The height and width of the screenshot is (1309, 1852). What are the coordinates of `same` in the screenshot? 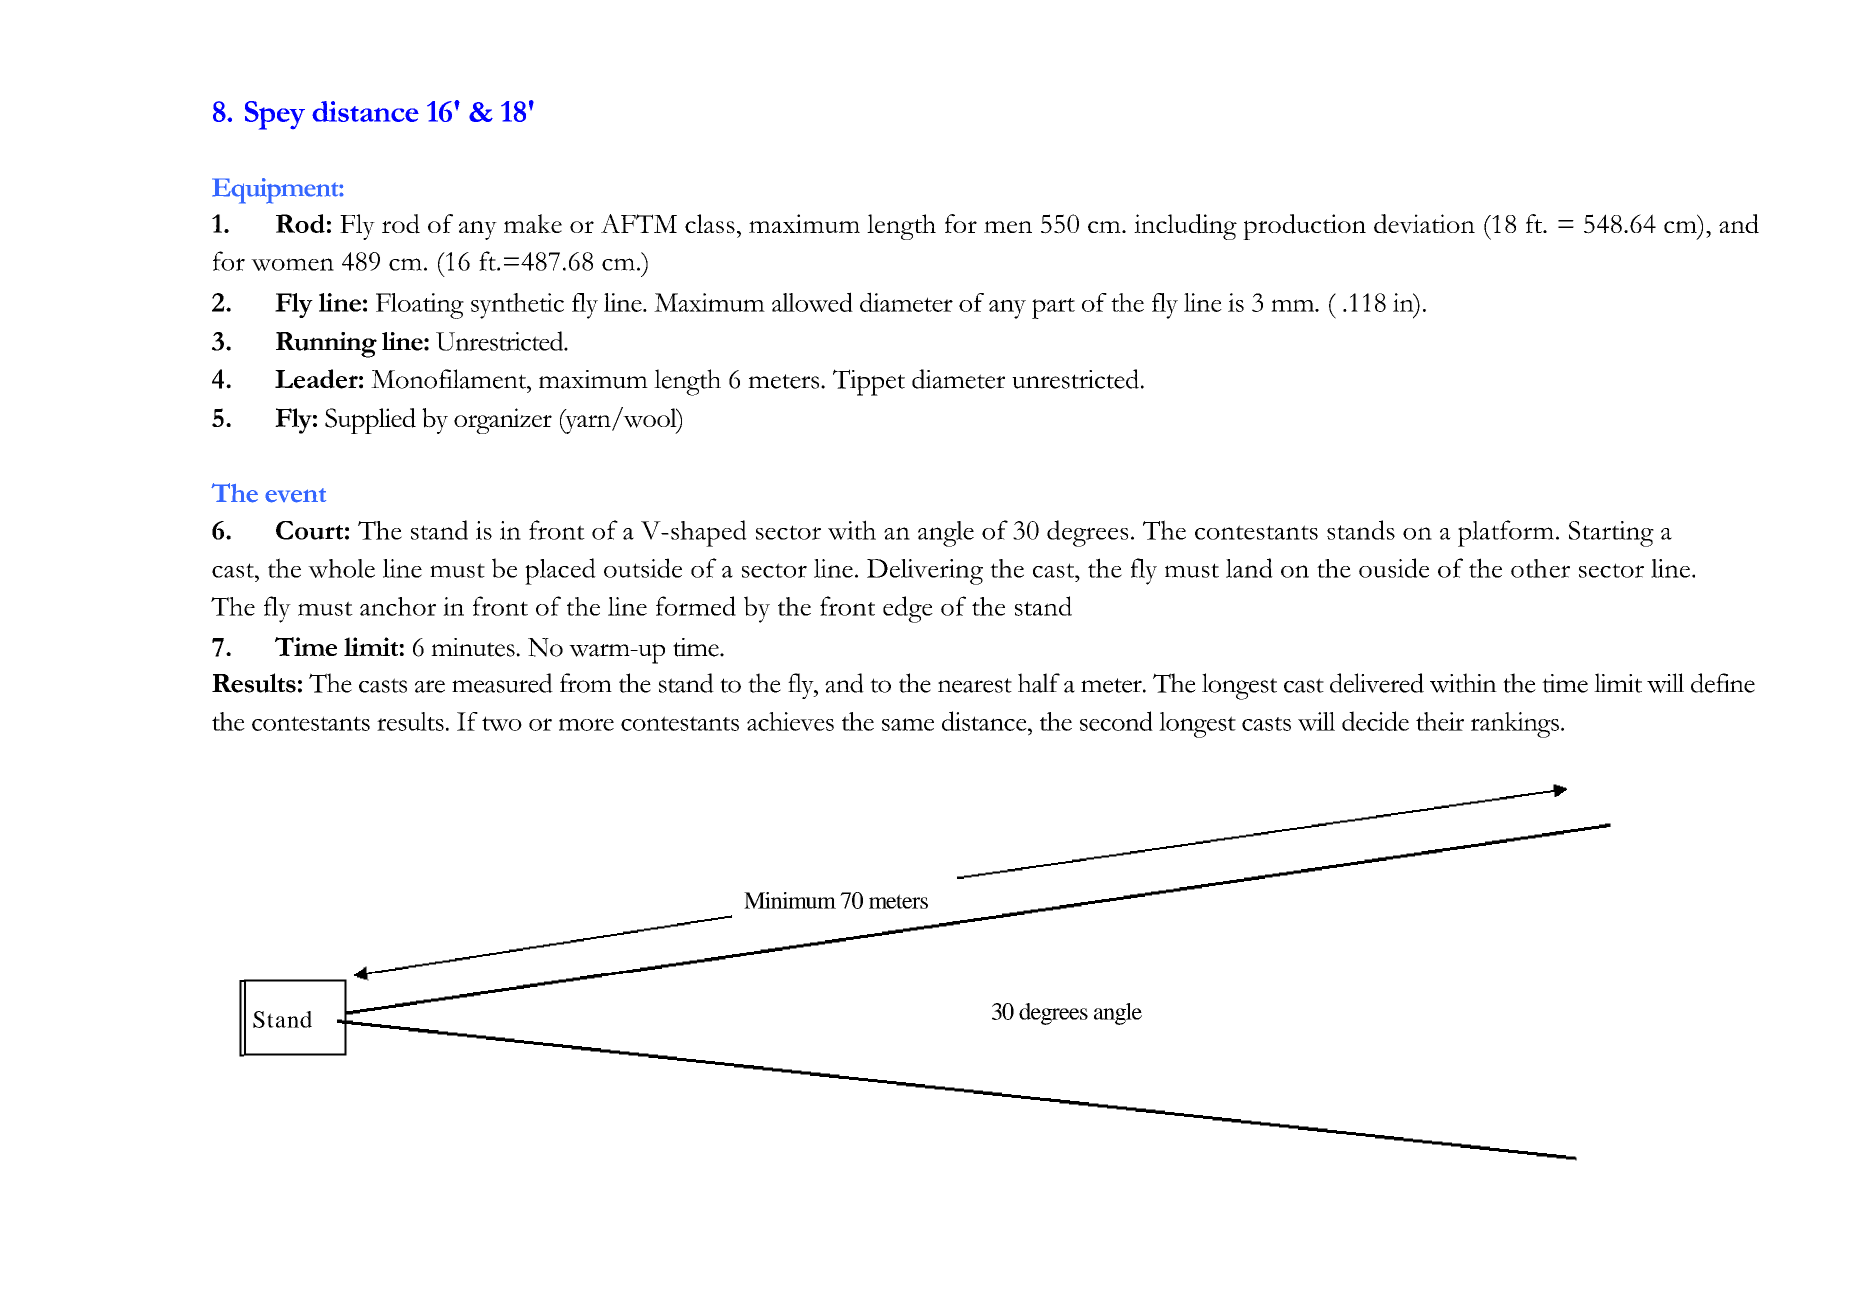 It's located at (908, 724).
